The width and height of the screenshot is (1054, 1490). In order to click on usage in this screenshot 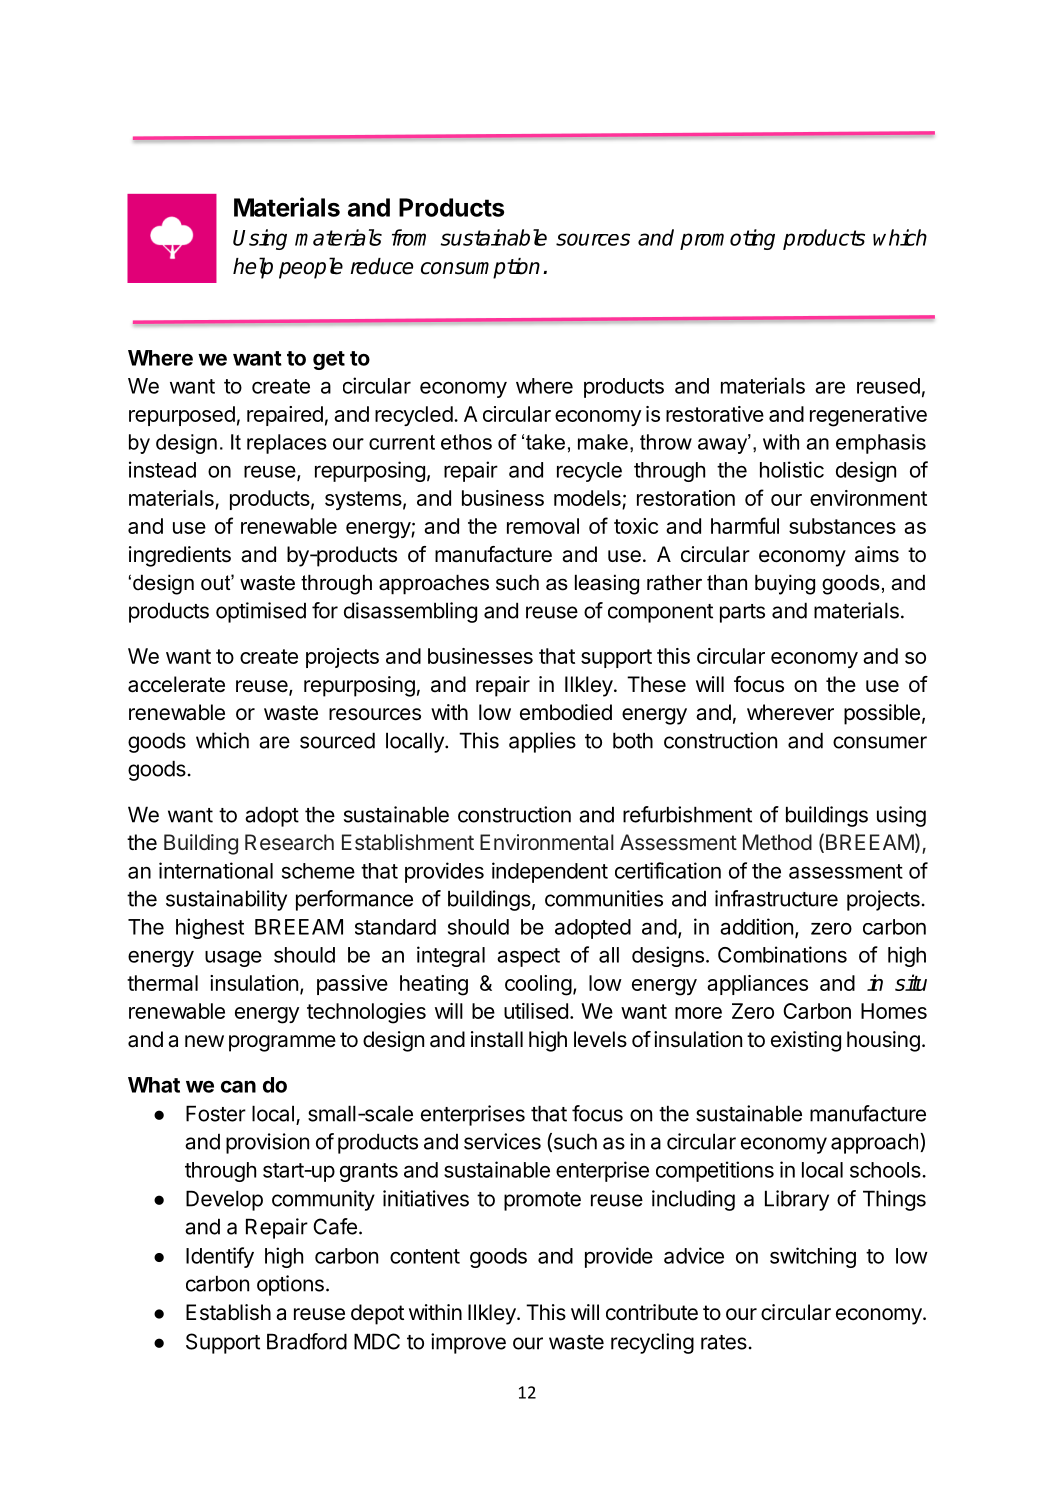, I will do `click(233, 958)`.
